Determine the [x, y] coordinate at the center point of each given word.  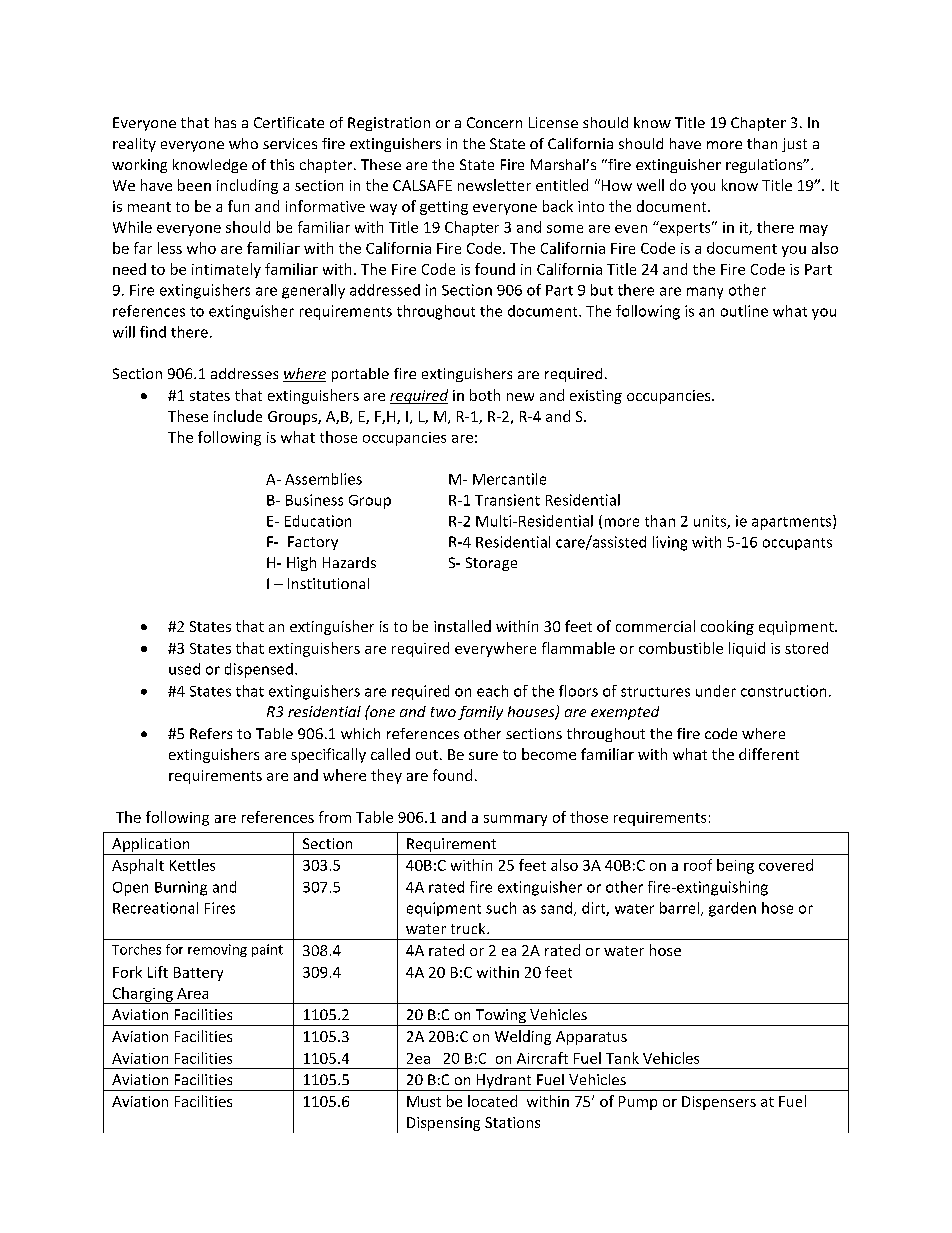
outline [744, 311]
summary [515, 820]
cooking [727, 627]
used [184, 669]
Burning [181, 888]
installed [462, 626]
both [485, 395]
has [225, 122]
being [735, 866]
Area [192, 993]
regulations [765, 166]
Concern [494, 122]
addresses [244, 373]
